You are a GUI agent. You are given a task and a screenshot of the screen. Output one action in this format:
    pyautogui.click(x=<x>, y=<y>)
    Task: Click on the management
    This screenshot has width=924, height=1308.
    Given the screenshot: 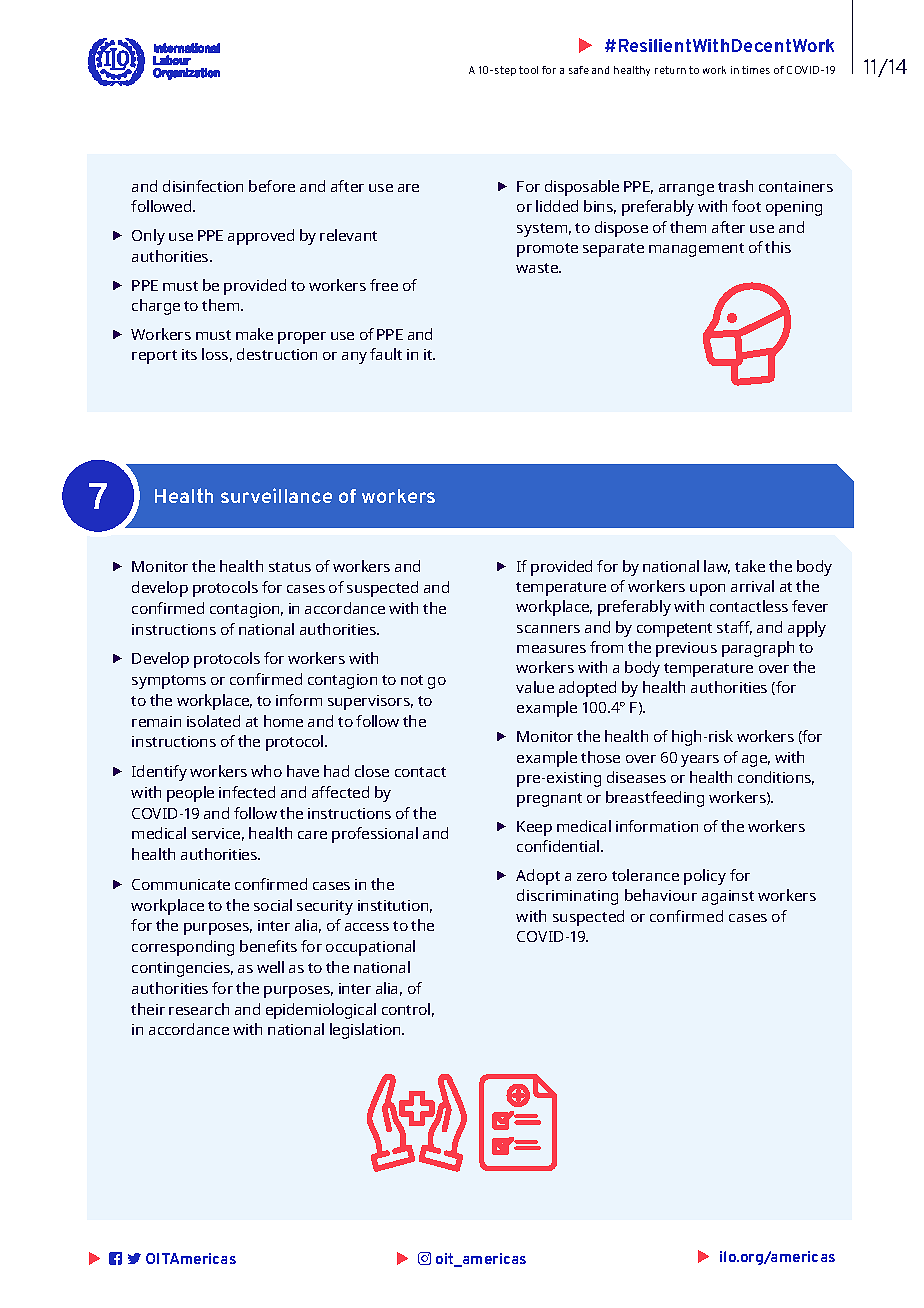 What is the action you would take?
    pyautogui.click(x=696, y=250)
